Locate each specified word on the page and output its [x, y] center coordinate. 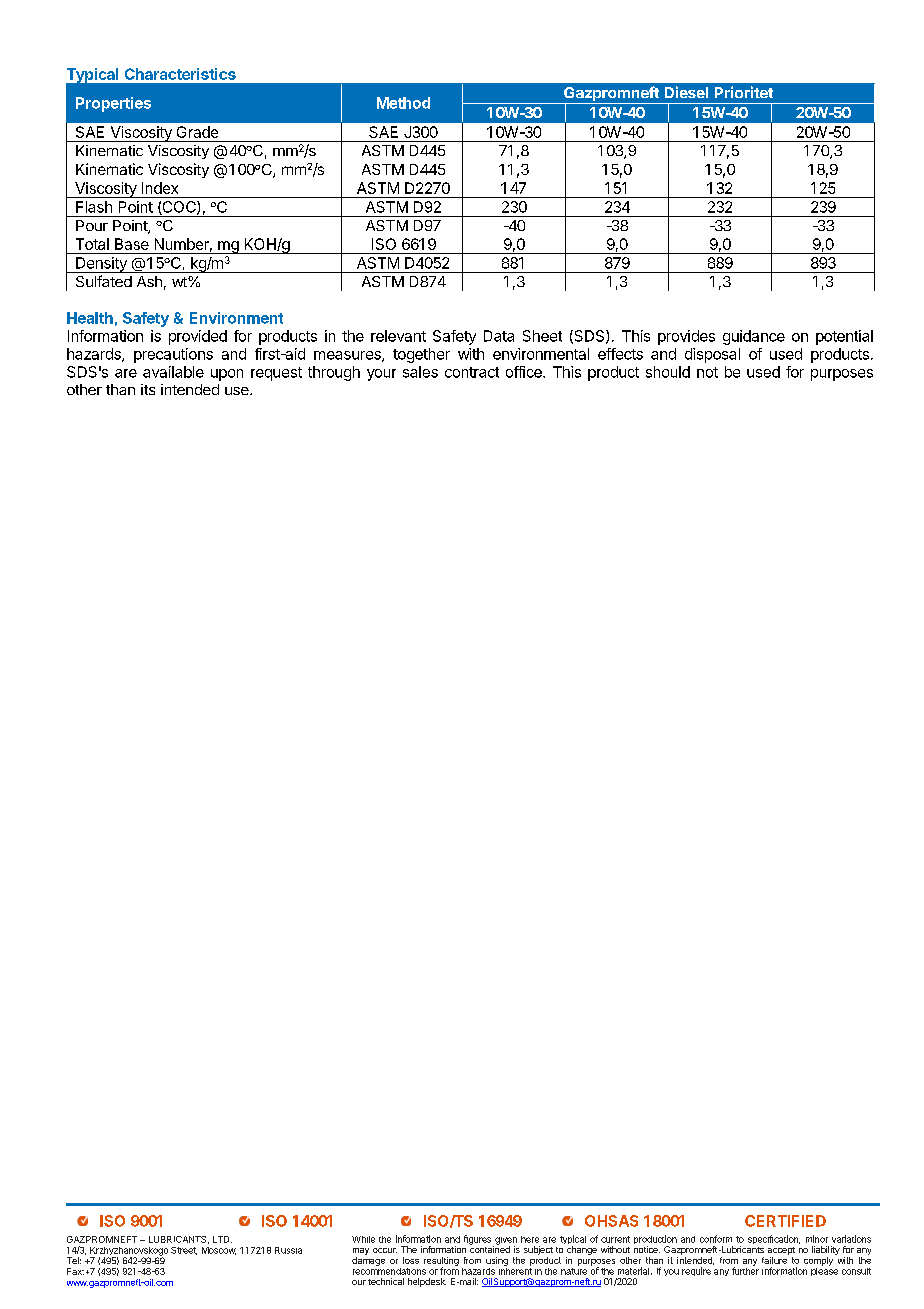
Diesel [686, 92]
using [497, 1261]
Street [184, 1251]
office [525, 372]
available [173, 372]
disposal [712, 355]
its [148, 389]
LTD [222, 1239]
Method [403, 103]
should [668, 372]
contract [472, 372]
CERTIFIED [785, 1221]
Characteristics [180, 74]
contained [490, 1248]
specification [774, 1239]
